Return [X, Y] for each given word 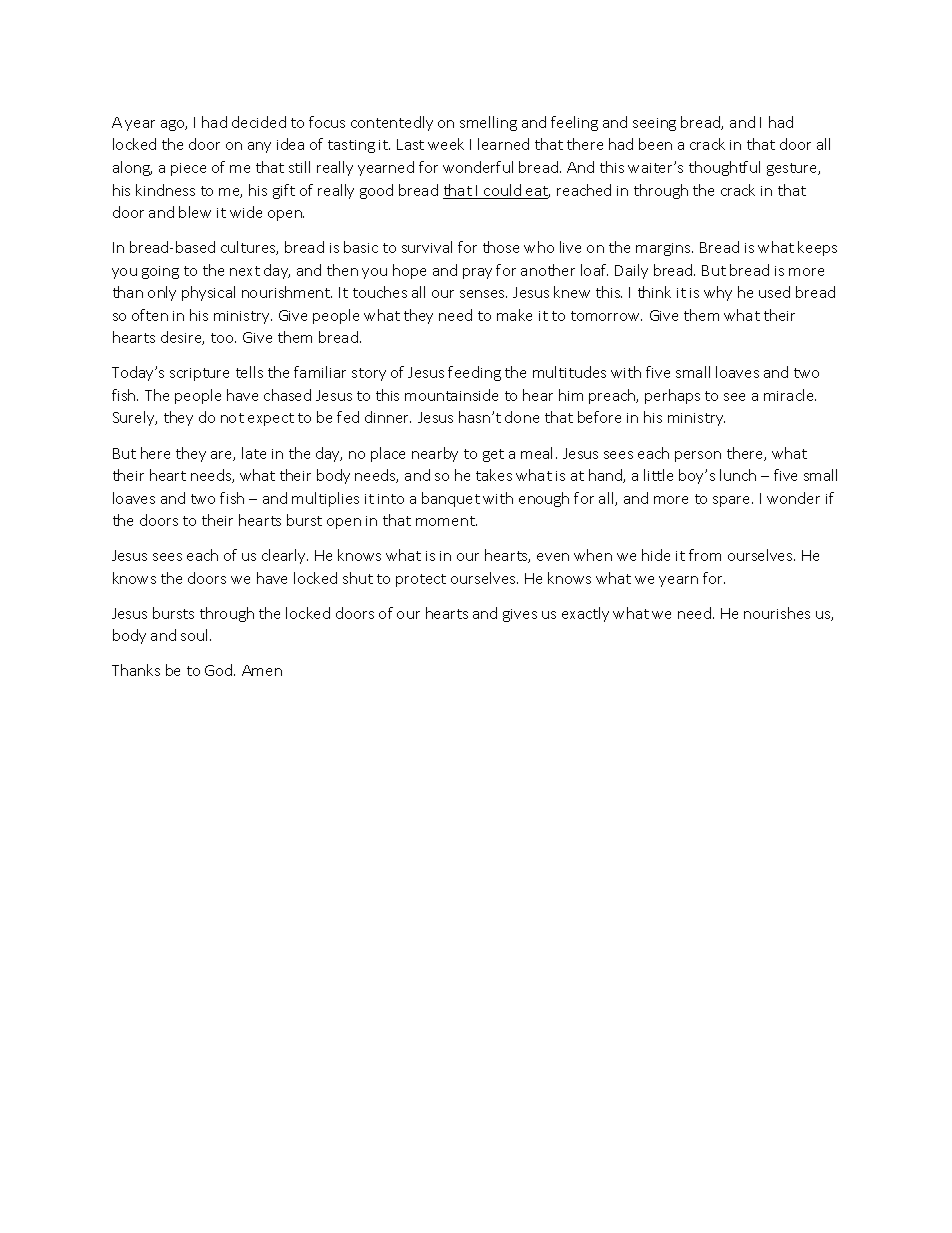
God [220, 670]
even [553, 557]
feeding [474, 373]
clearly [285, 556]
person [698, 456]
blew [195, 212]
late [254, 453]
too [223, 338]
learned [503, 144]
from [705, 555]
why [718, 293]
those [501, 247]
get [493, 455]
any [259, 147]
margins [664, 249]
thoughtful [724, 168]
